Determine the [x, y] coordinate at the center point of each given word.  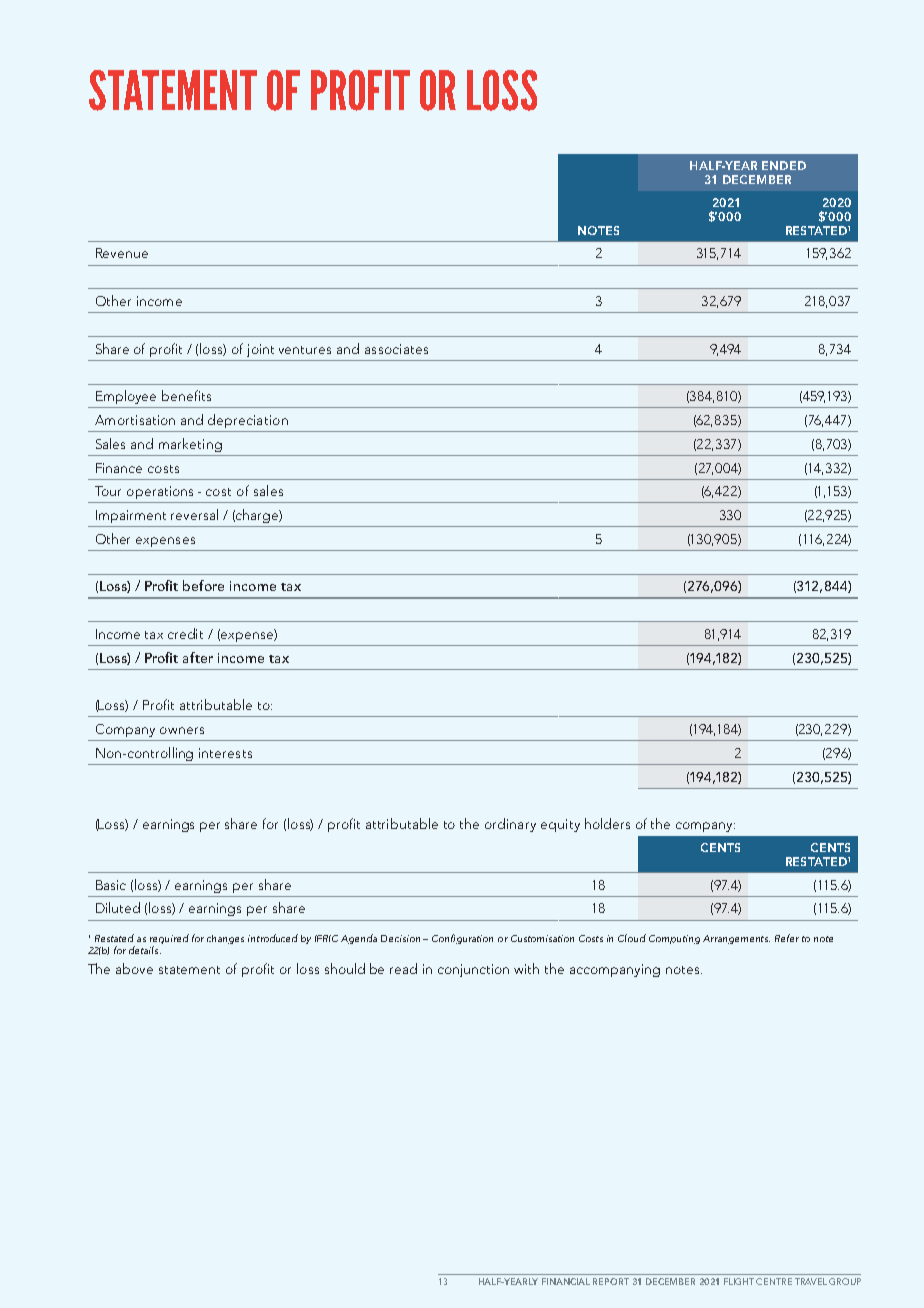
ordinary [510, 825]
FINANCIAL [566, 1281]
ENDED [784, 165]
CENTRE [774, 1281]
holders [607, 823]
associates [396, 349]
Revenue [122, 253]
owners [182, 730]
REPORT [611, 1281]
